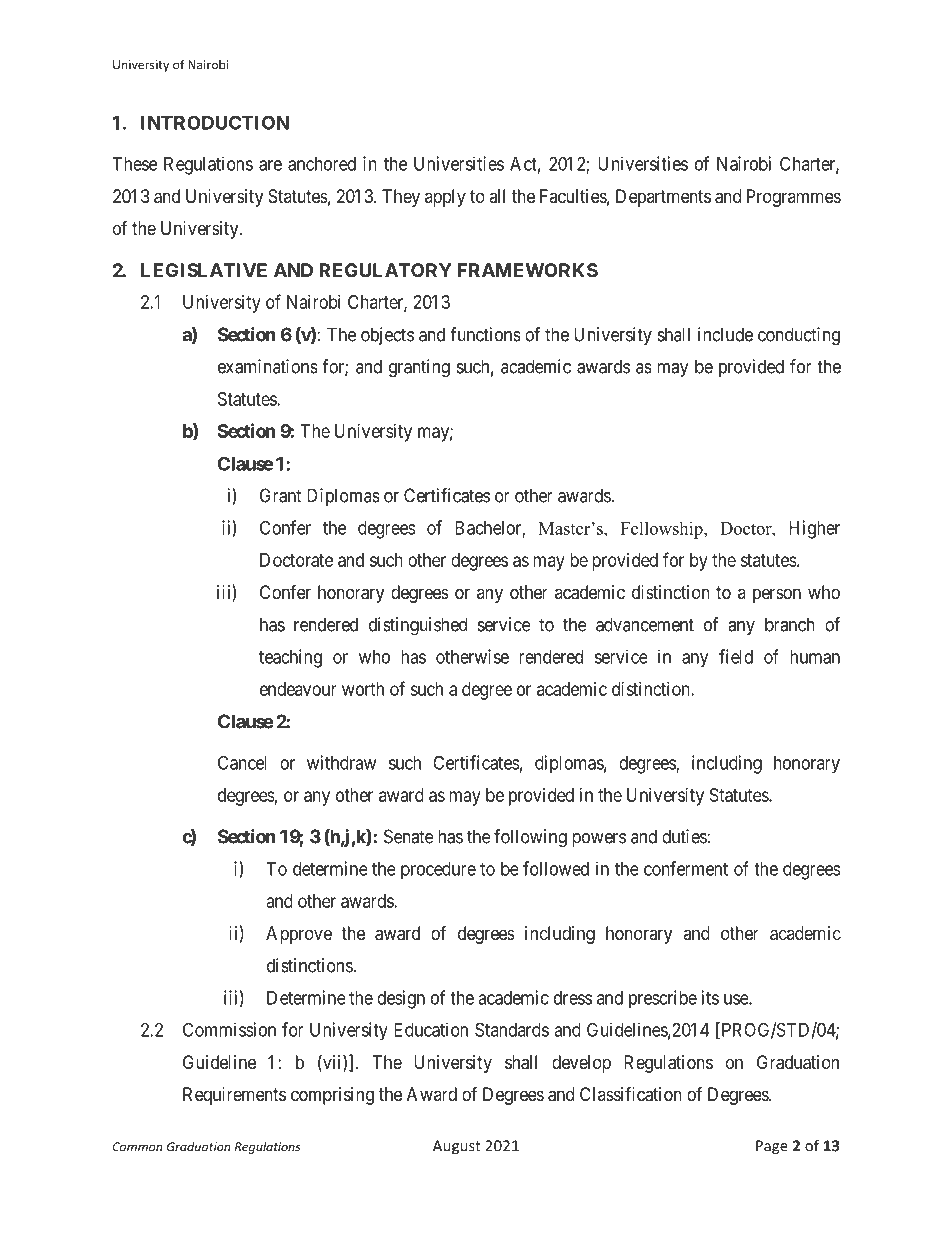  I want to click on August, so click(457, 1147).
